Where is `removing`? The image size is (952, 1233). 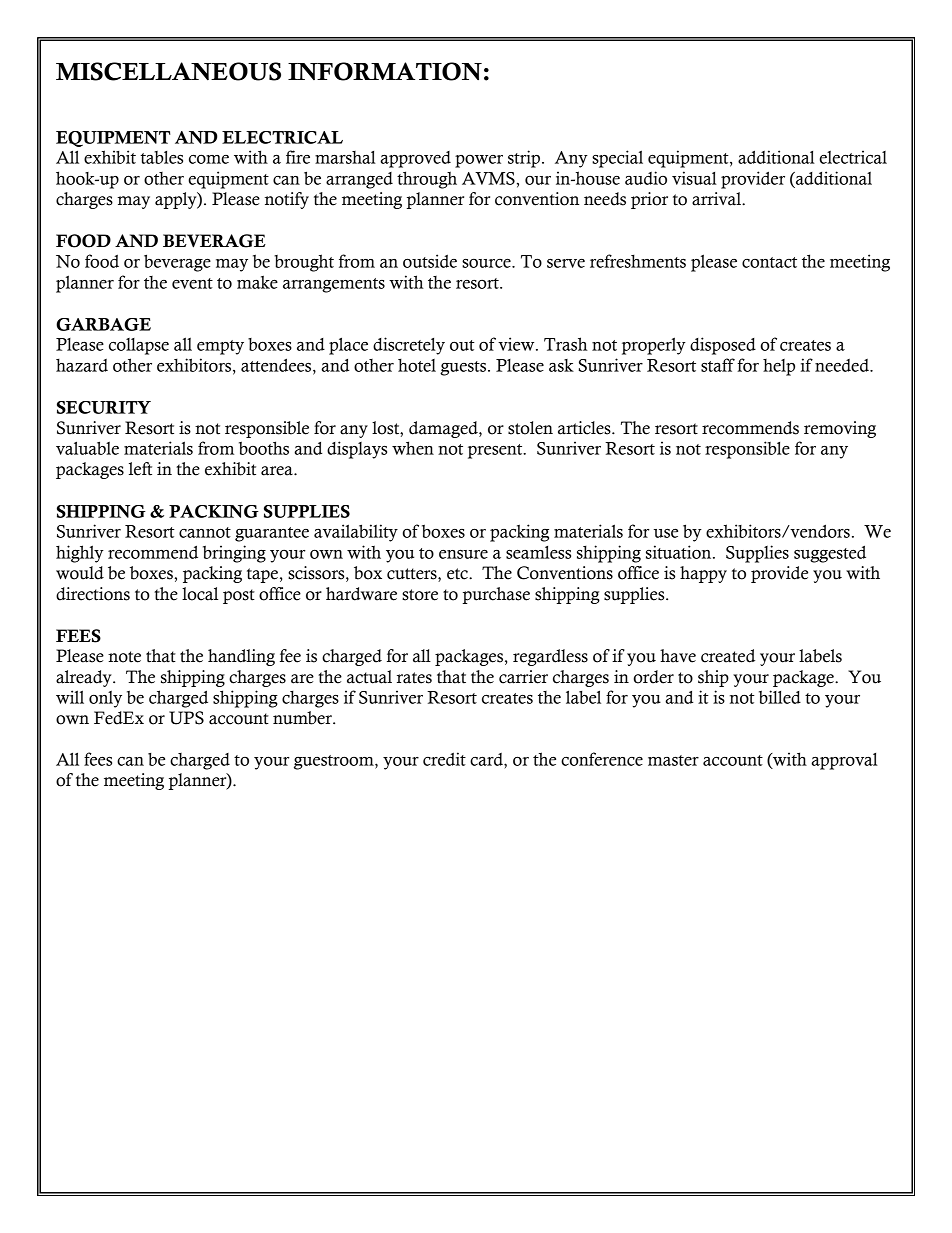 removing is located at coordinates (840, 429).
